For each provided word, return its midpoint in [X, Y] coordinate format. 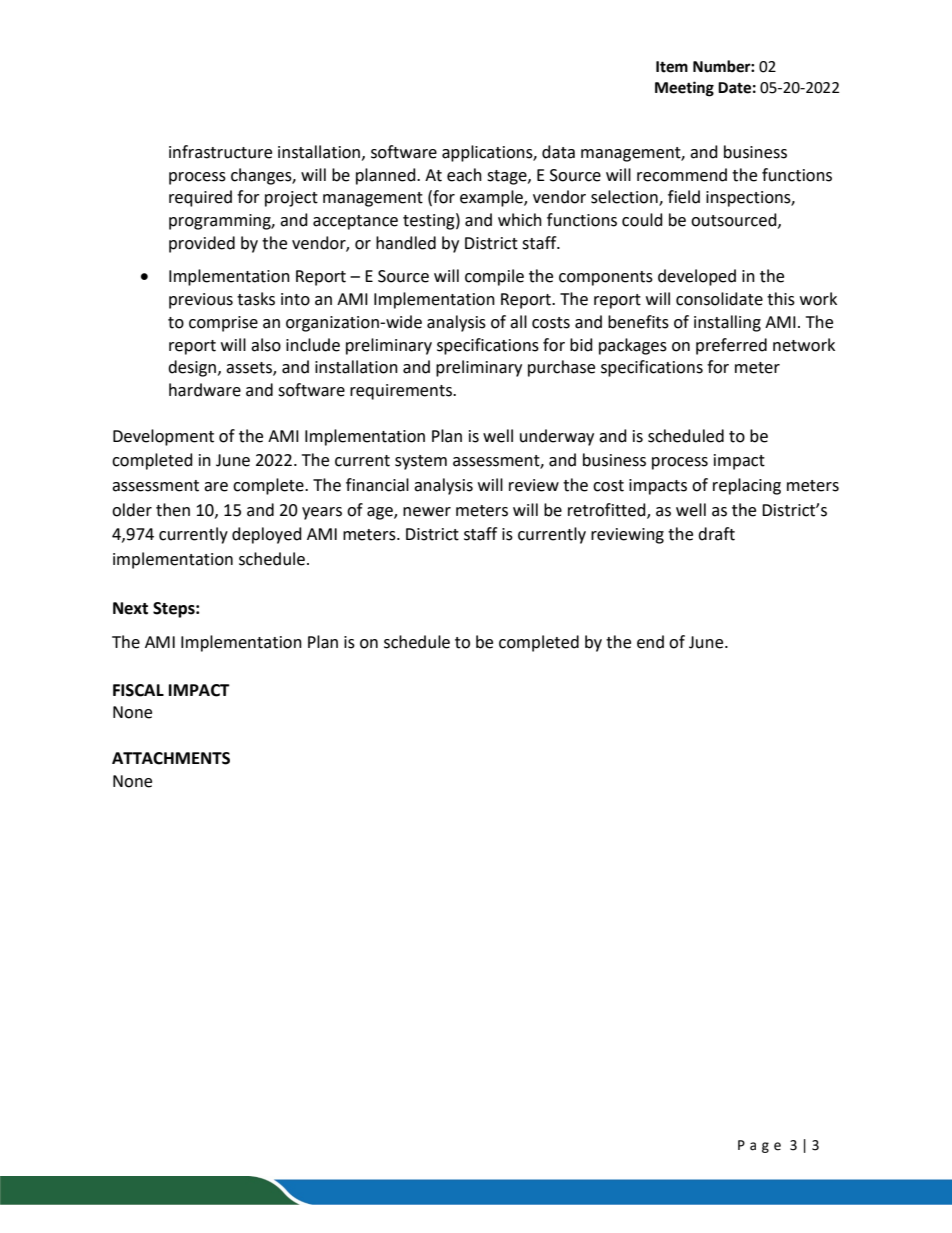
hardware [205, 390]
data [558, 152]
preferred [731, 346]
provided [202, 244]
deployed [267, 535]
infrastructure [220, 152]
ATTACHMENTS [171, 758]
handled [406, 243]
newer [427, 512]
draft [716, 534]
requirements [402, 392]
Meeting [684, 89]
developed [697, 277]
